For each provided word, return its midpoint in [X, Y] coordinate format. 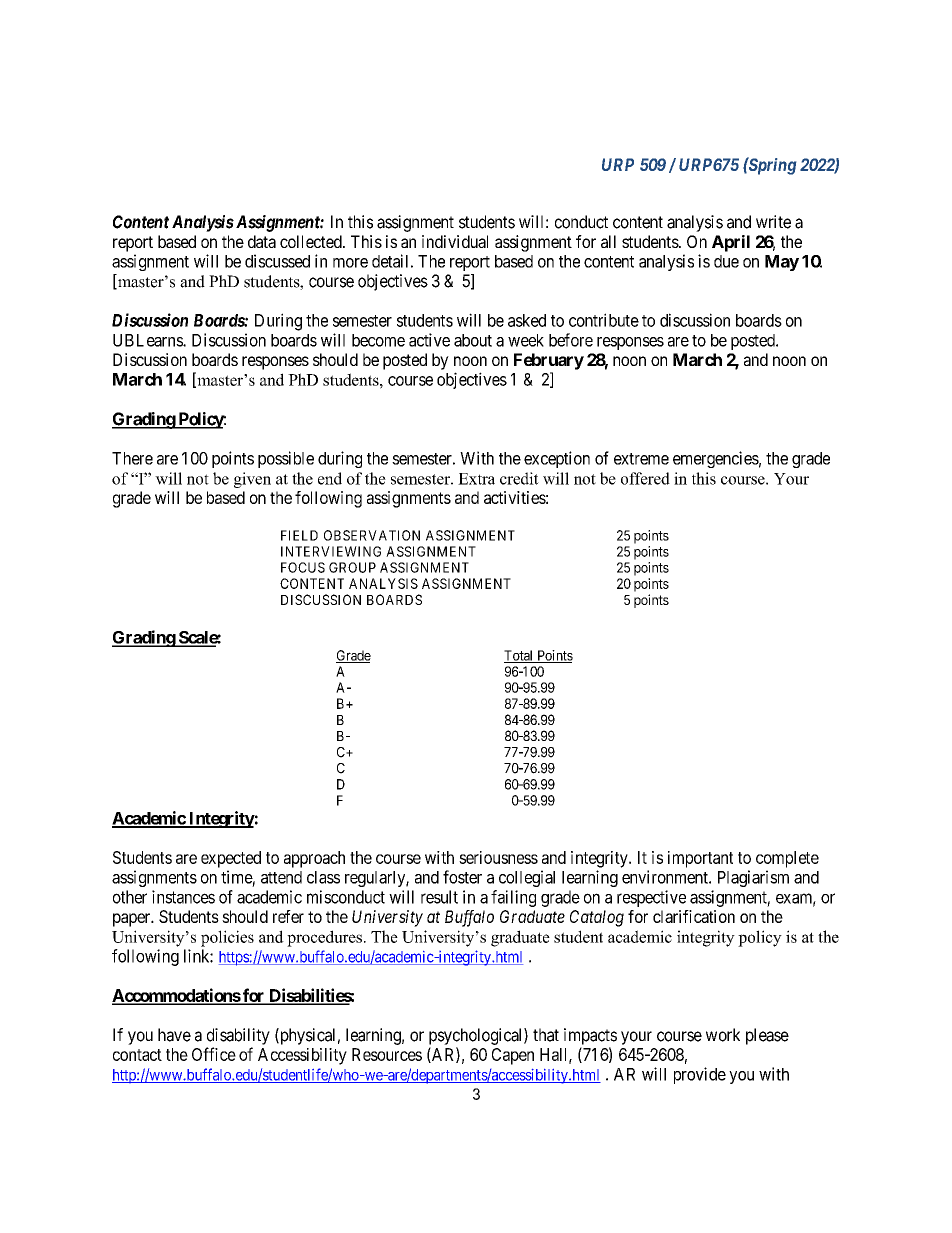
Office [214, 1054]
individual [455, 241]
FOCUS [303, 567]
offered [645, 478]
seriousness [498, 857]
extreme [641, 459]
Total [520, 656]
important [700, 859]
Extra [476, 479]
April [731, 243]
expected [231, 859]
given [252, 480]
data [262, 241]
